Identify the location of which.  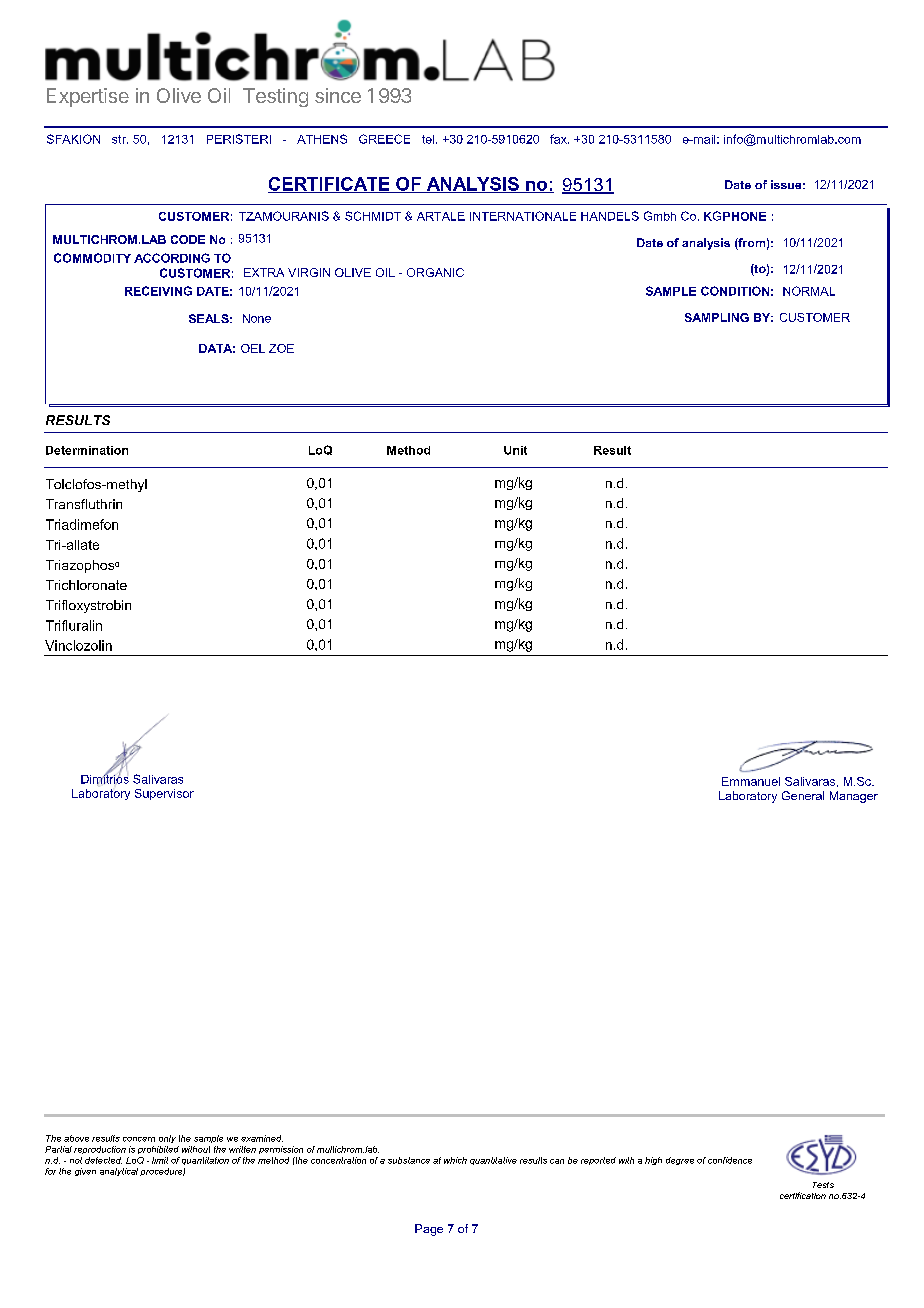
(455, 1160).
